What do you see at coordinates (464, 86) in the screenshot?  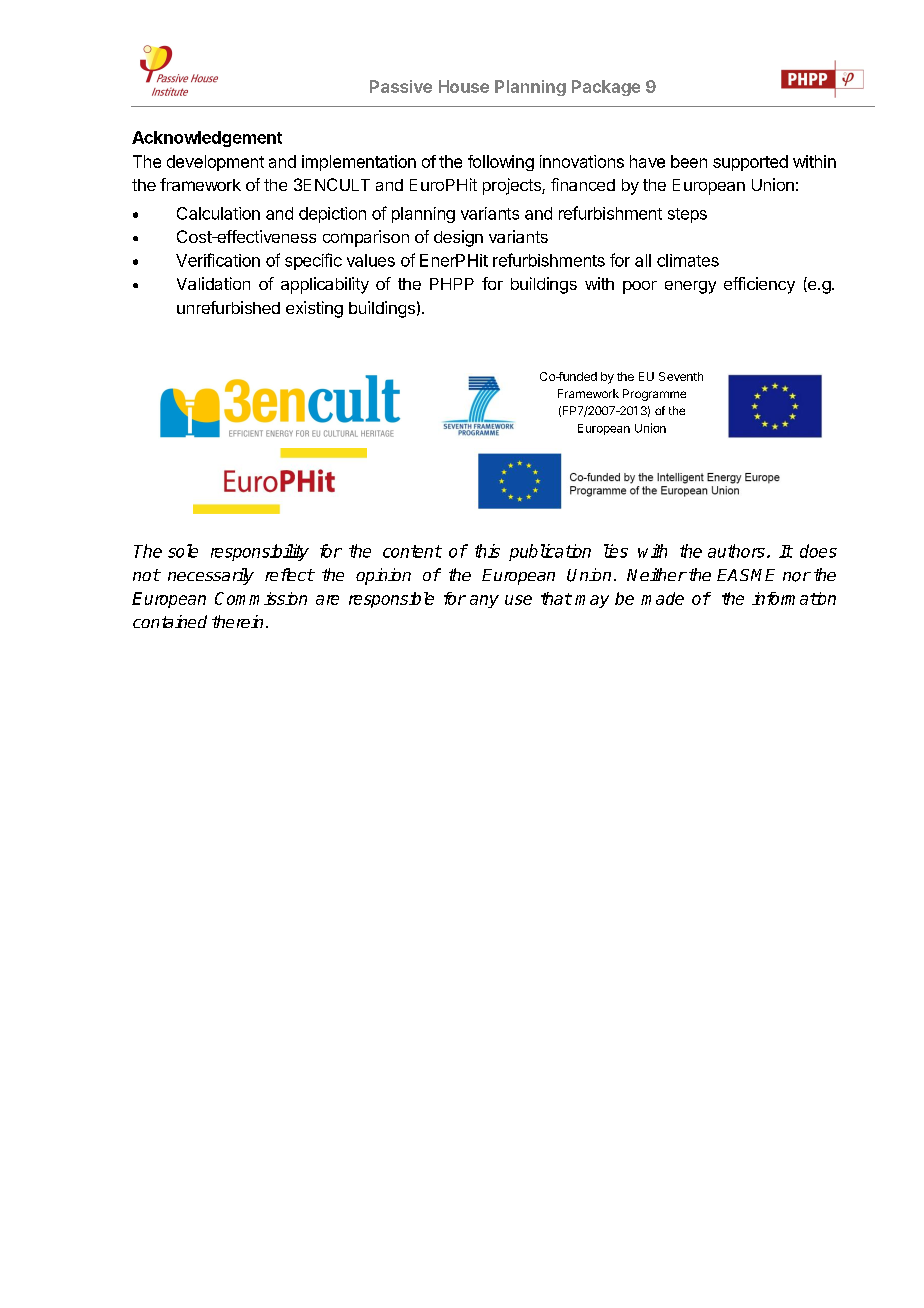 I see `House` at bounding box center [464, 86].
